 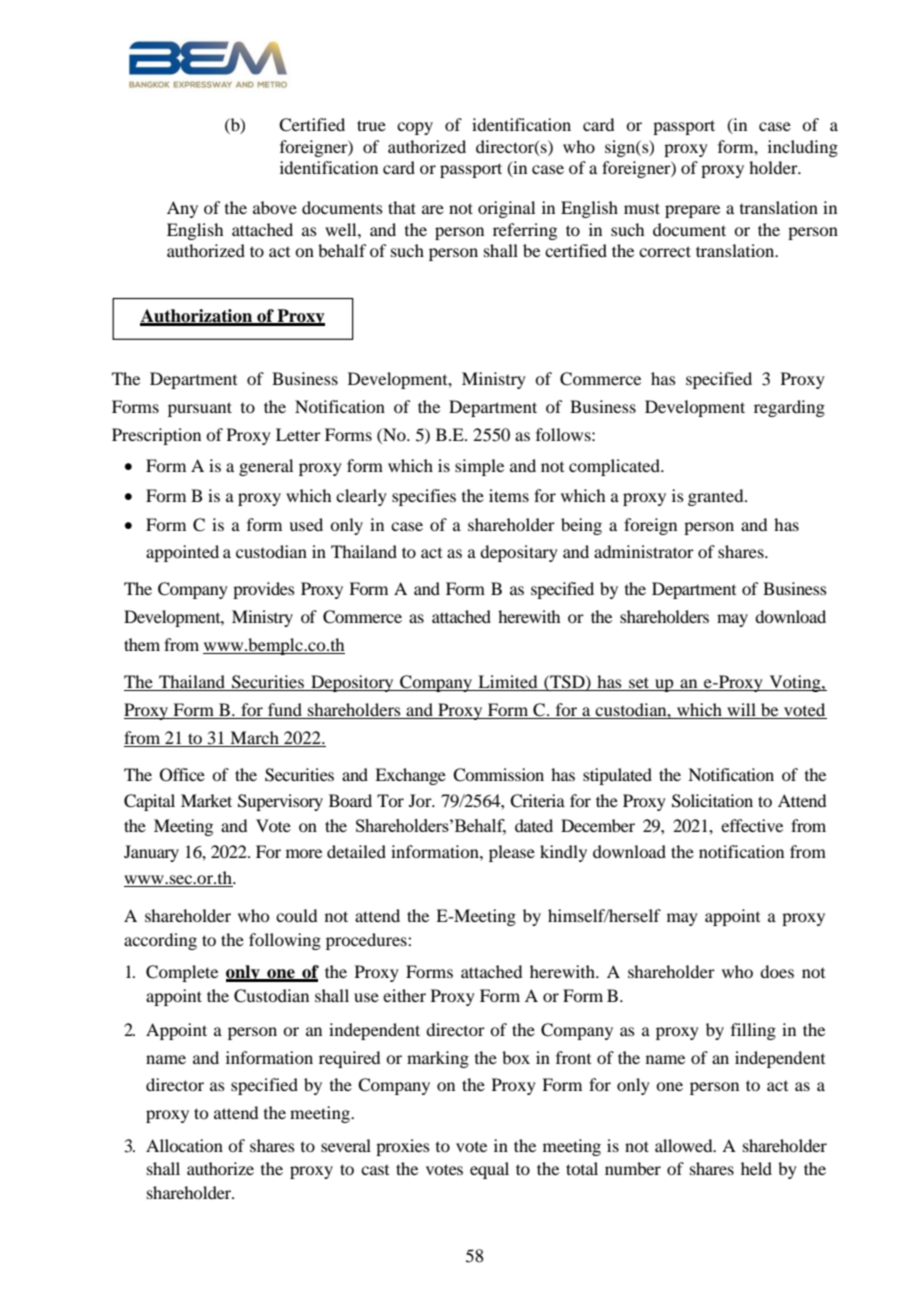 I want to click on copy, so click(x=415, y=128).
